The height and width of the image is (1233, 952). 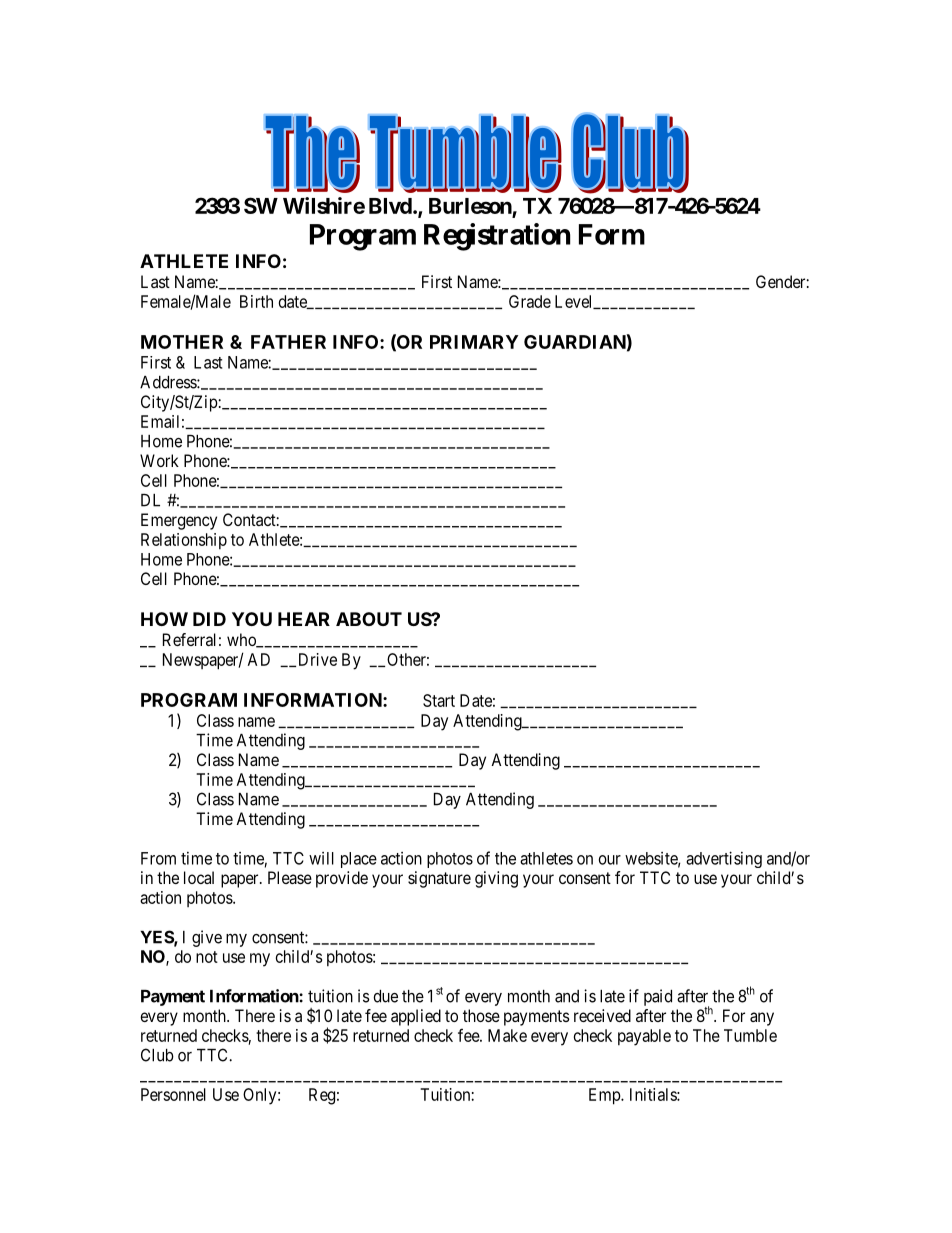 I want to click on Grade, so click(x=530, y=301).
